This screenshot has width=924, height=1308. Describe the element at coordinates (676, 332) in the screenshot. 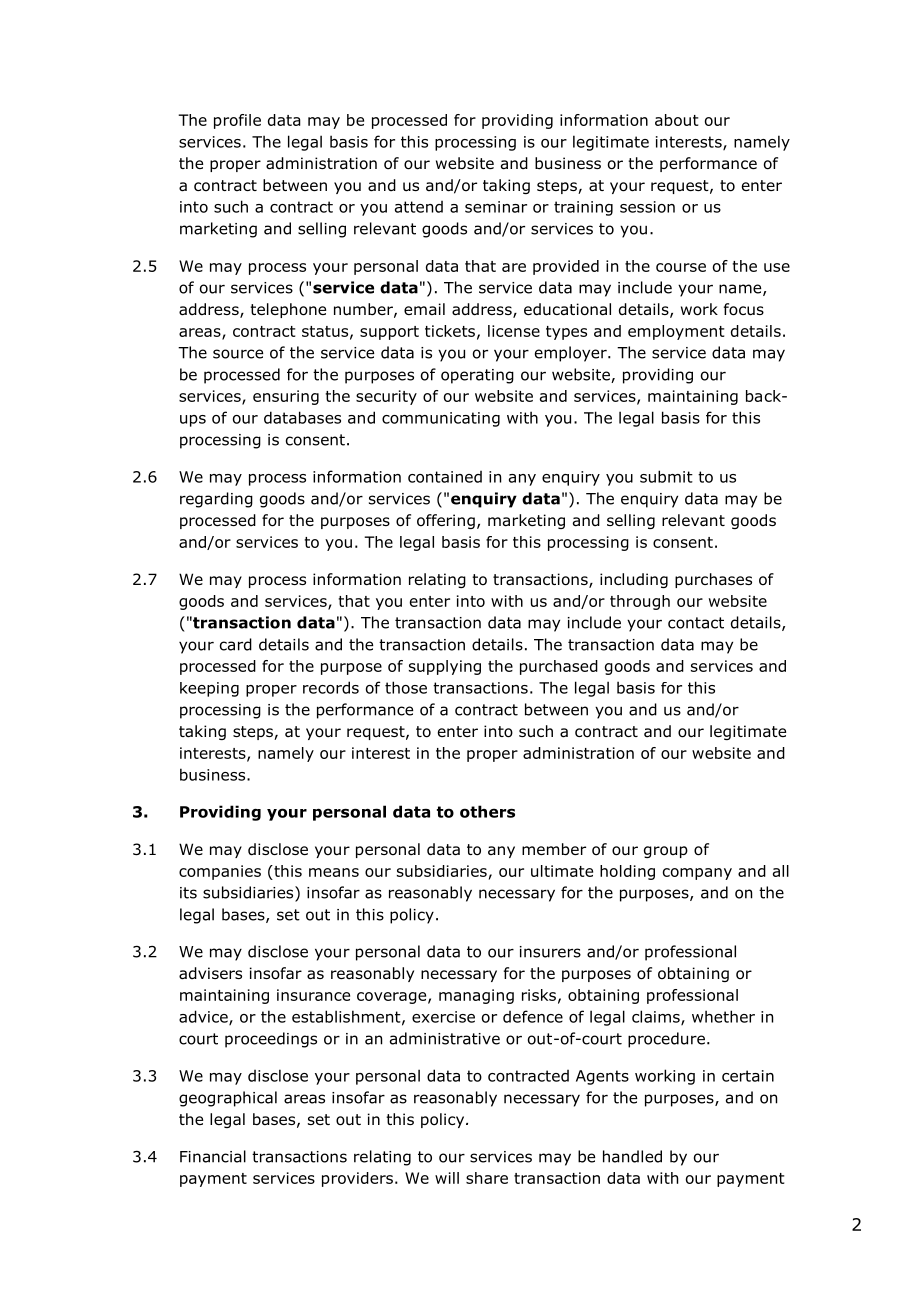

I see `employment` at that location.
